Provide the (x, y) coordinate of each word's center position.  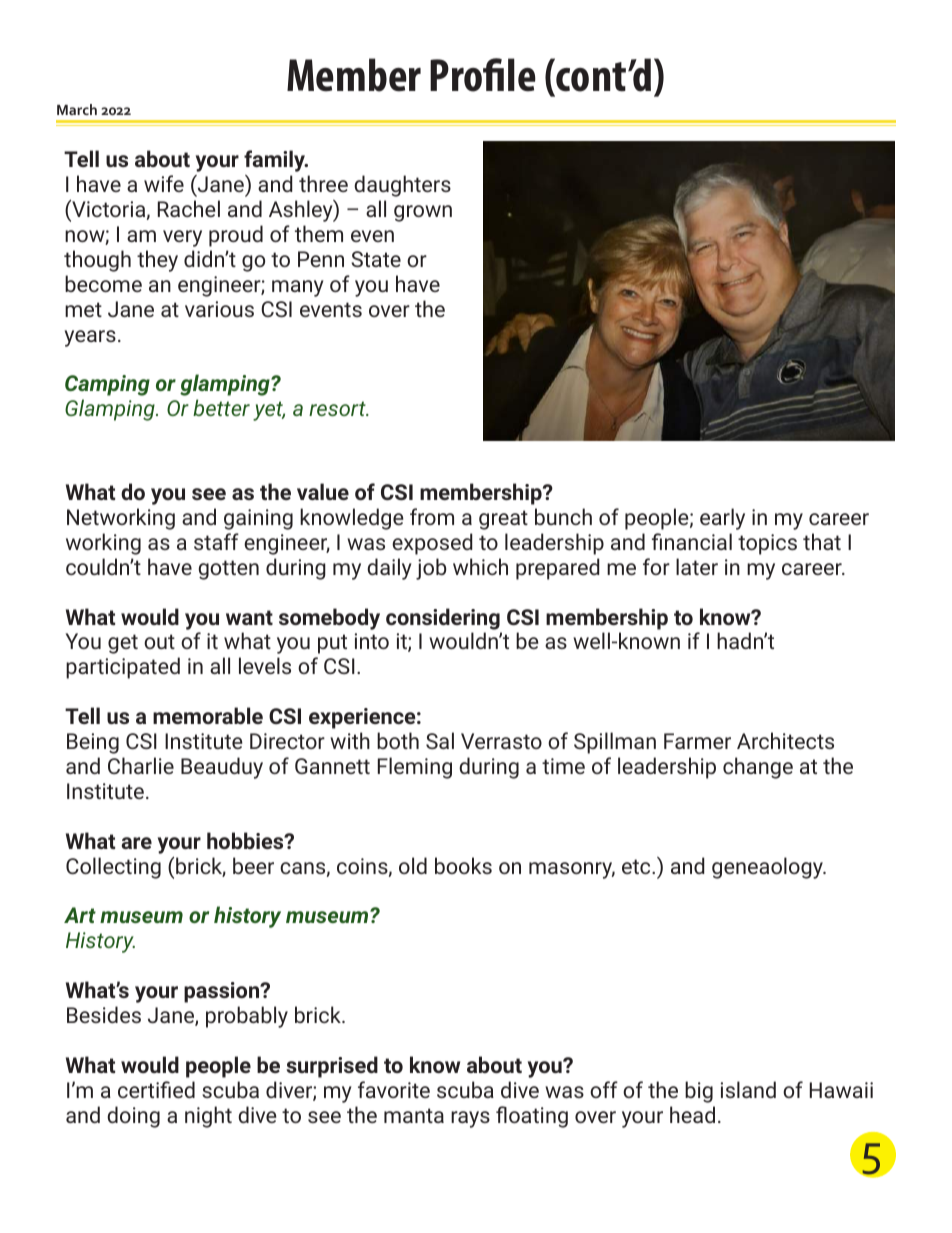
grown (423, 213)
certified (156, 1089)
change (758, 768)
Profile (483, 75)
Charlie (141, 765)
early (722, 519)
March (77, 109)
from (432, 516)
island (748, 1089)
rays (470, 1119)
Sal (440, 740)
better (221, 407)
